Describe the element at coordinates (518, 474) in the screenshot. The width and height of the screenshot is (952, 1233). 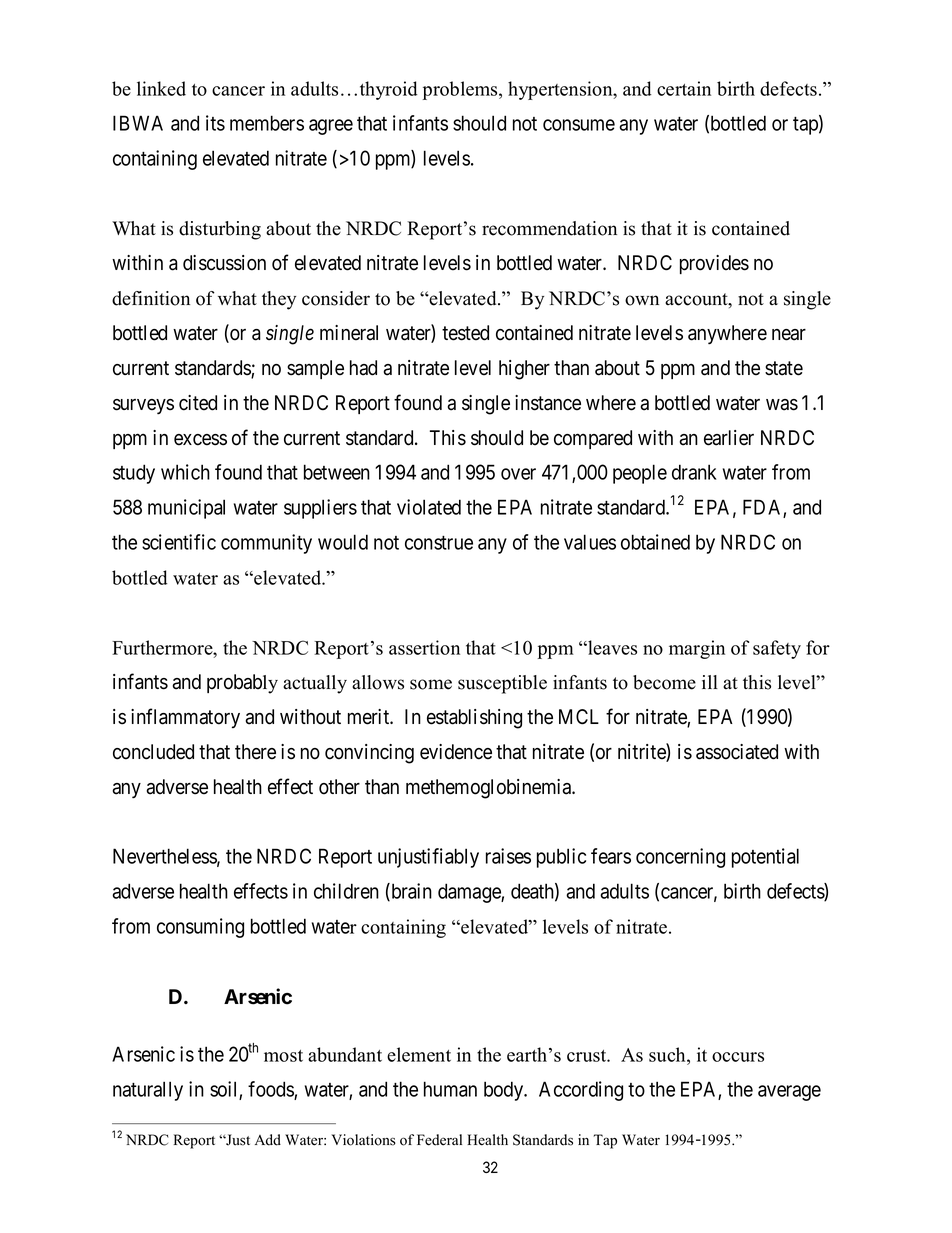
I see `over` at that location.
